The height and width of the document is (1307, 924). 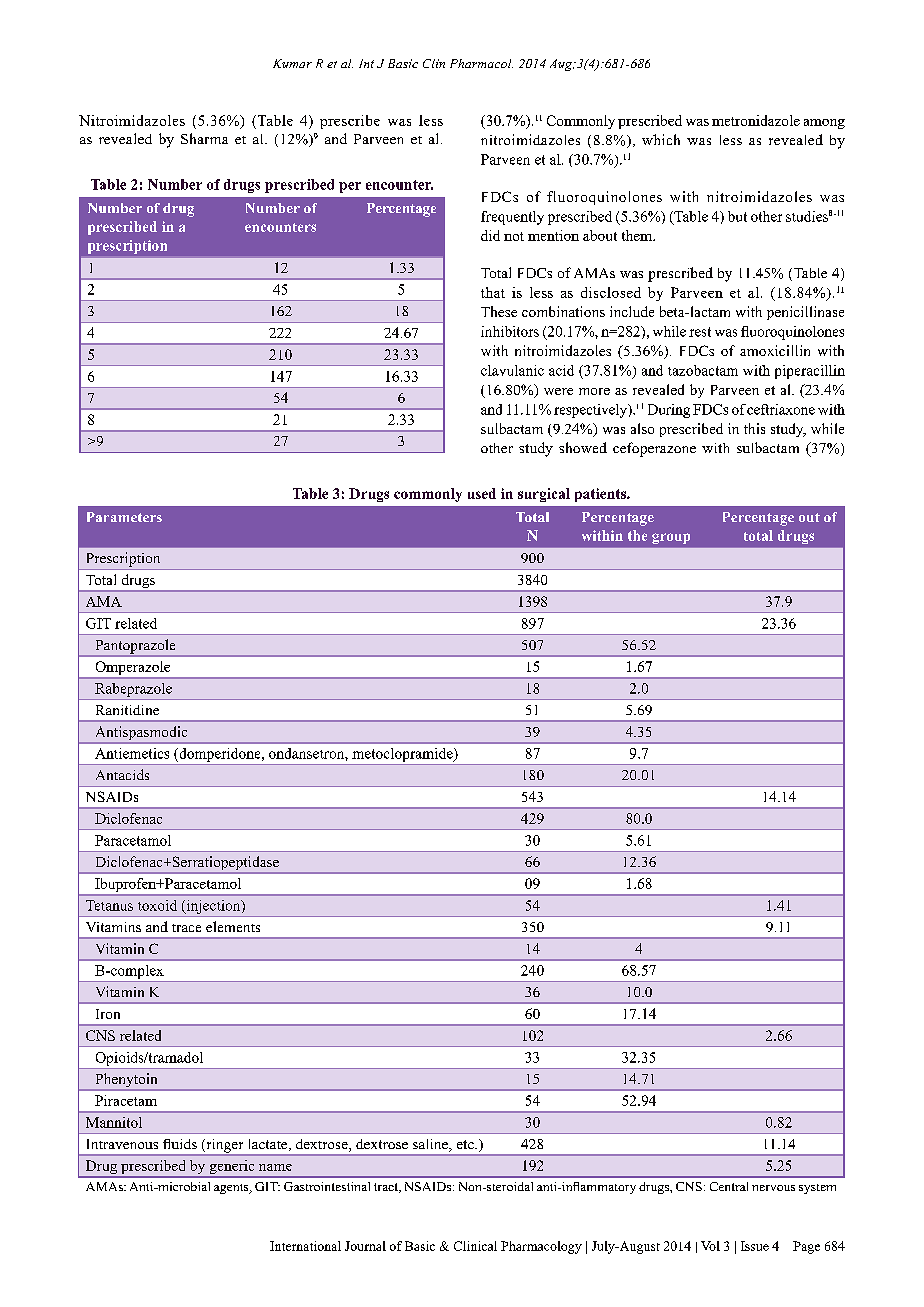 I want to click on amoxicillin, so click(x=775, y=350).
